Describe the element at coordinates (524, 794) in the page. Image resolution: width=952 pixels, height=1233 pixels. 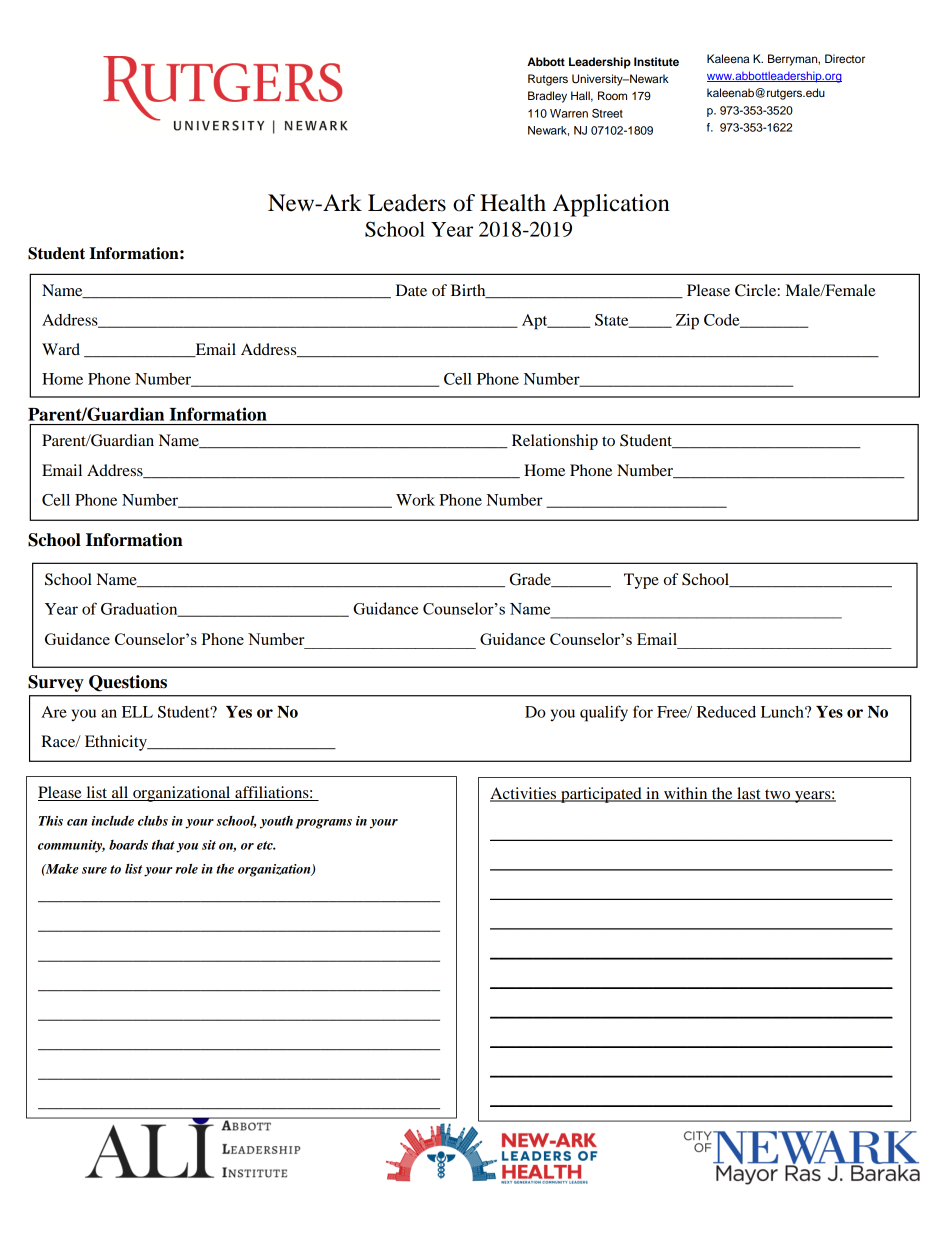
I see `Activities` at that location.
